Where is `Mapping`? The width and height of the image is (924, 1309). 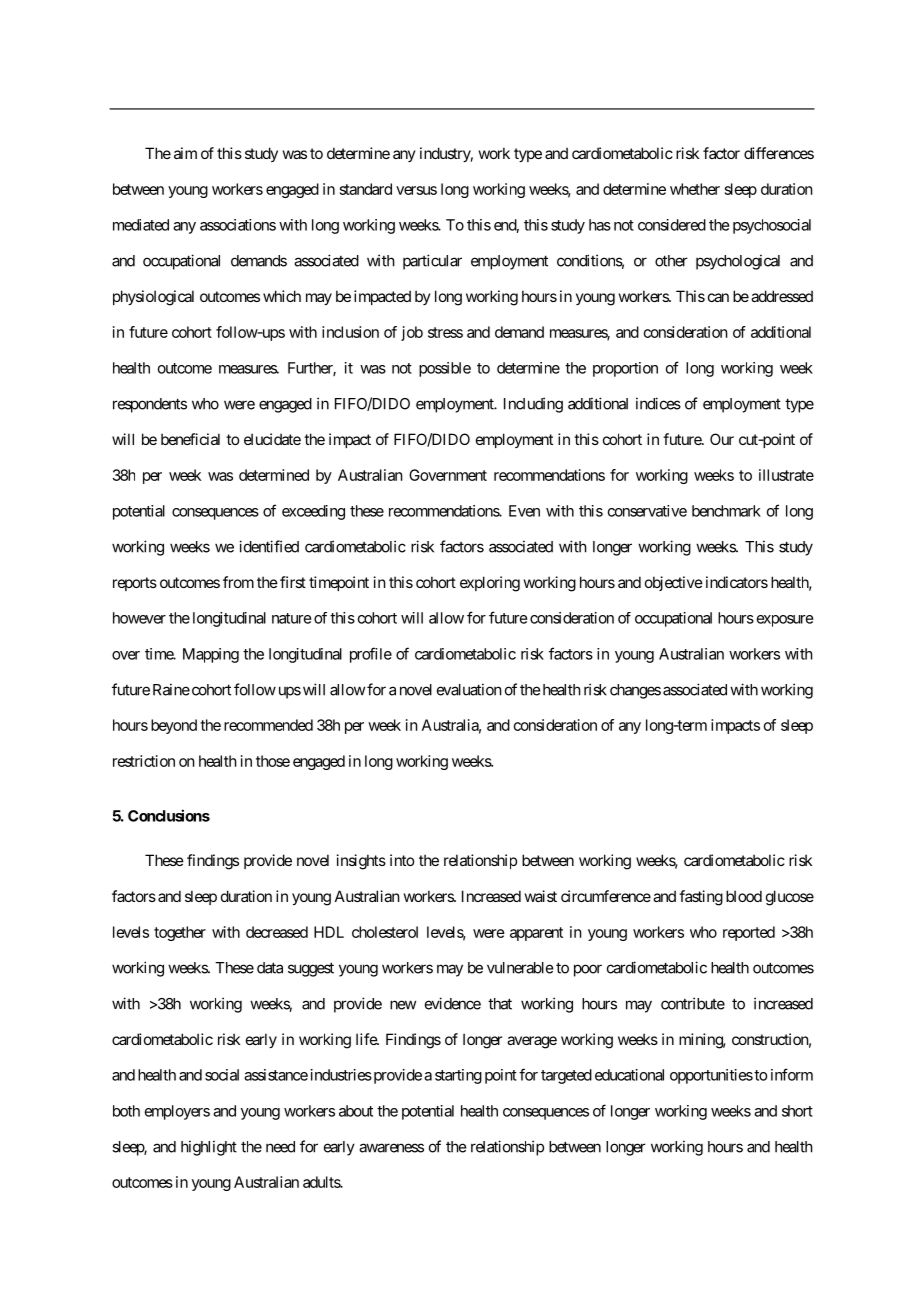 Mapping is located at coordinates (211, 655).
